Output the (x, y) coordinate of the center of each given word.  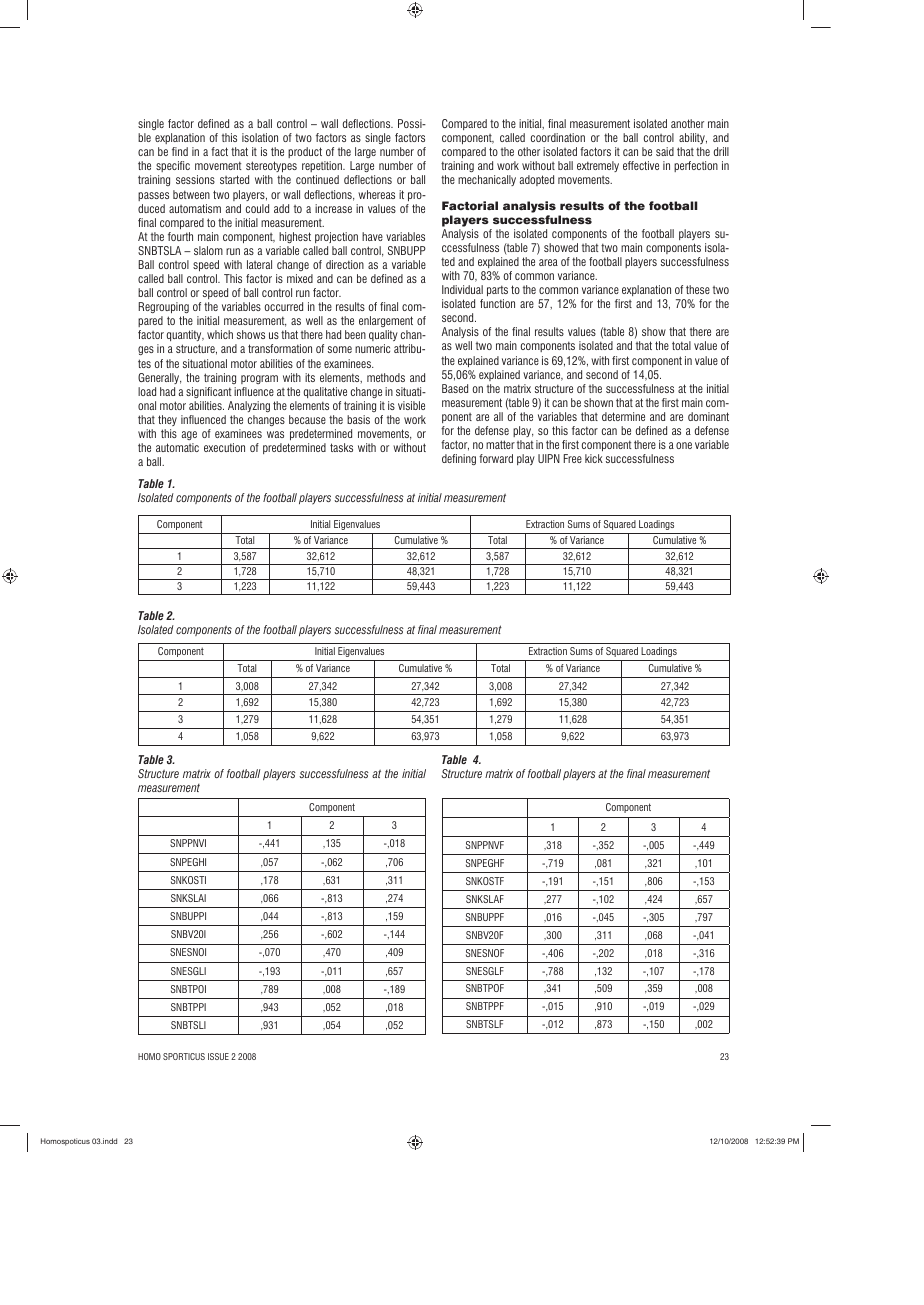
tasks (341, 447)
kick (594, 458)
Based (455, 388)
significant (209, 392)
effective (641, 165)
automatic (177, 447)
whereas (376, 194)
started (234, 179)
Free (572, 458)
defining (459, 459)
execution (224, 447)
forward (496, 458)
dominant (708, 416)
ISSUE (218, 1056)
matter (500, 444)
